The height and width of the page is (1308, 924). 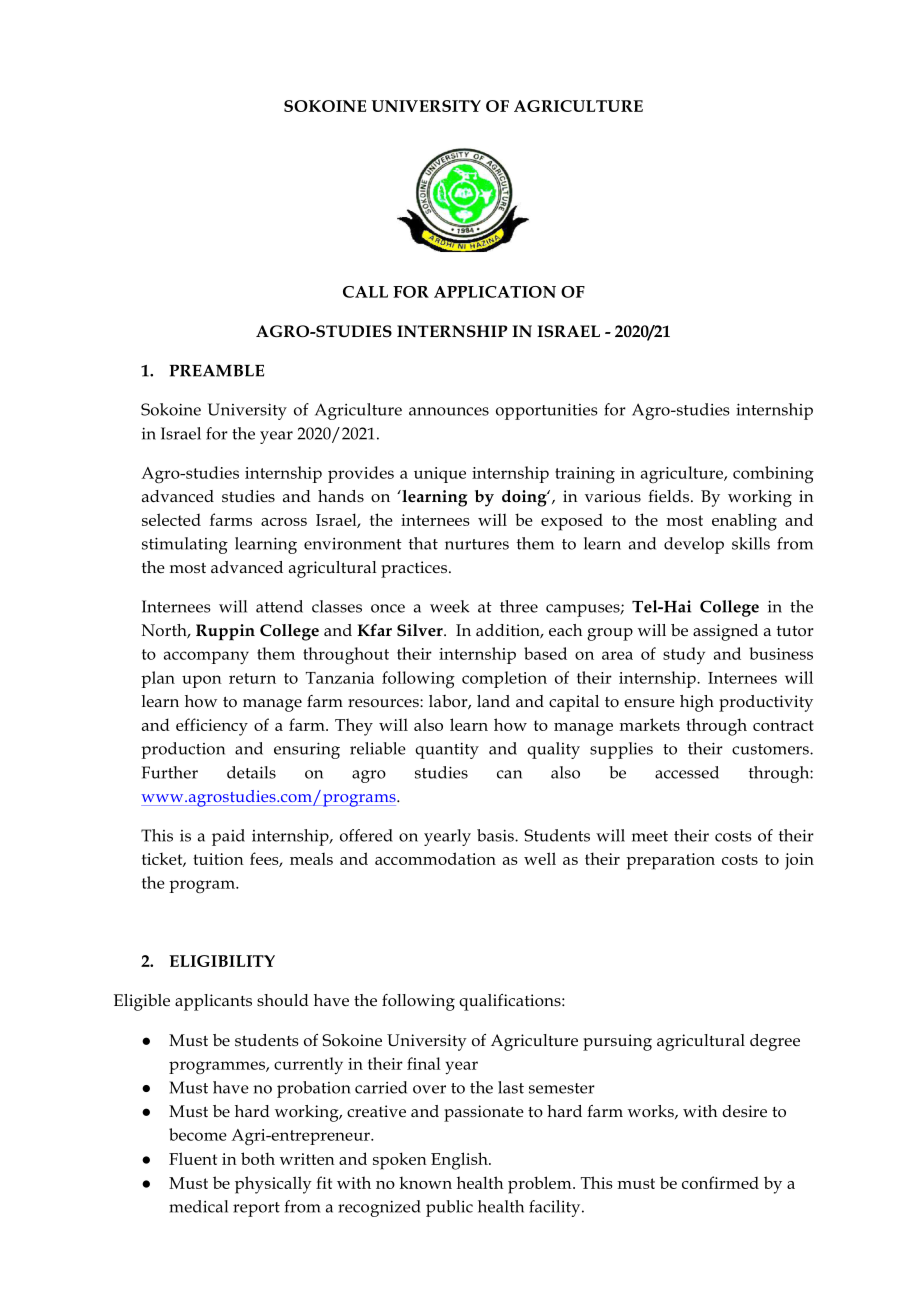 I want to click on public, so click(x=449, y=1208).
